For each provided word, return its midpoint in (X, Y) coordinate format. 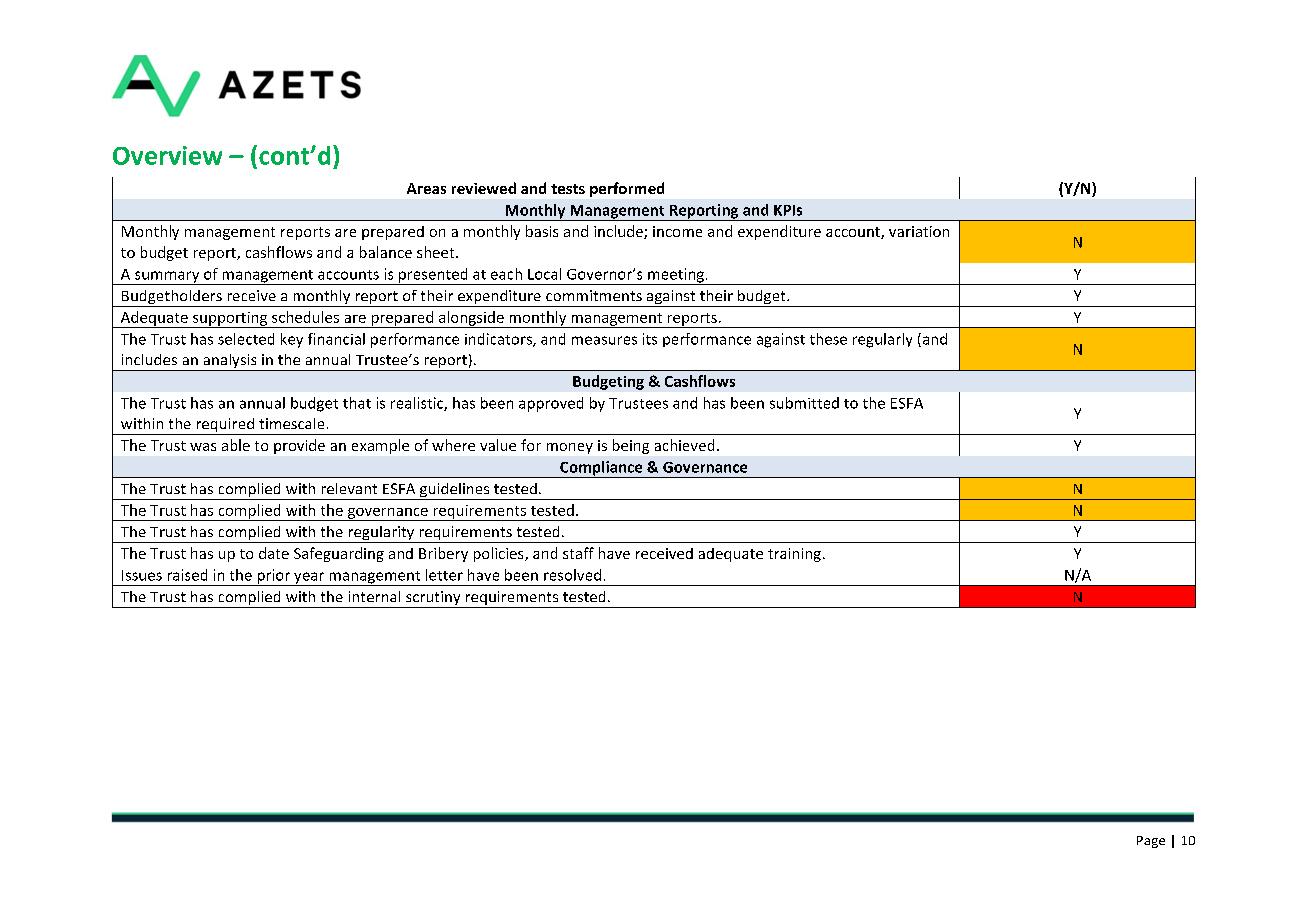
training (794, 555)
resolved (572, 575)
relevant (349, 488)
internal (374, 596)
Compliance (601, 469)
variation (919, 231)
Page (1151, 842)
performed (627, 189)
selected (246, 339)
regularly (882, 340)
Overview (167, 155)
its (650, 339)
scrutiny (433, 599)
